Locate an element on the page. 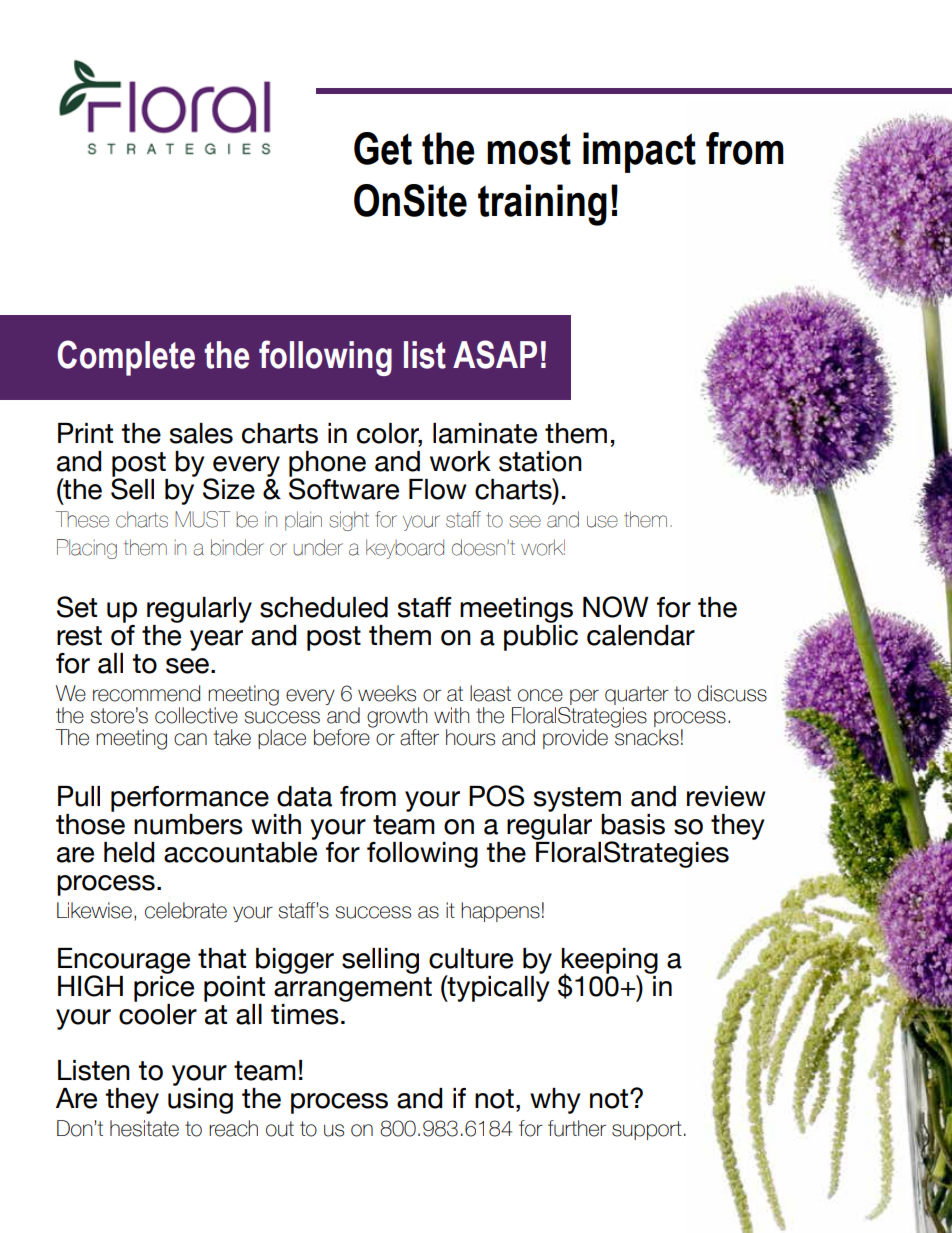 The width and height of the page is (952, 1233). NOW is located at coordinates (616, 607).
